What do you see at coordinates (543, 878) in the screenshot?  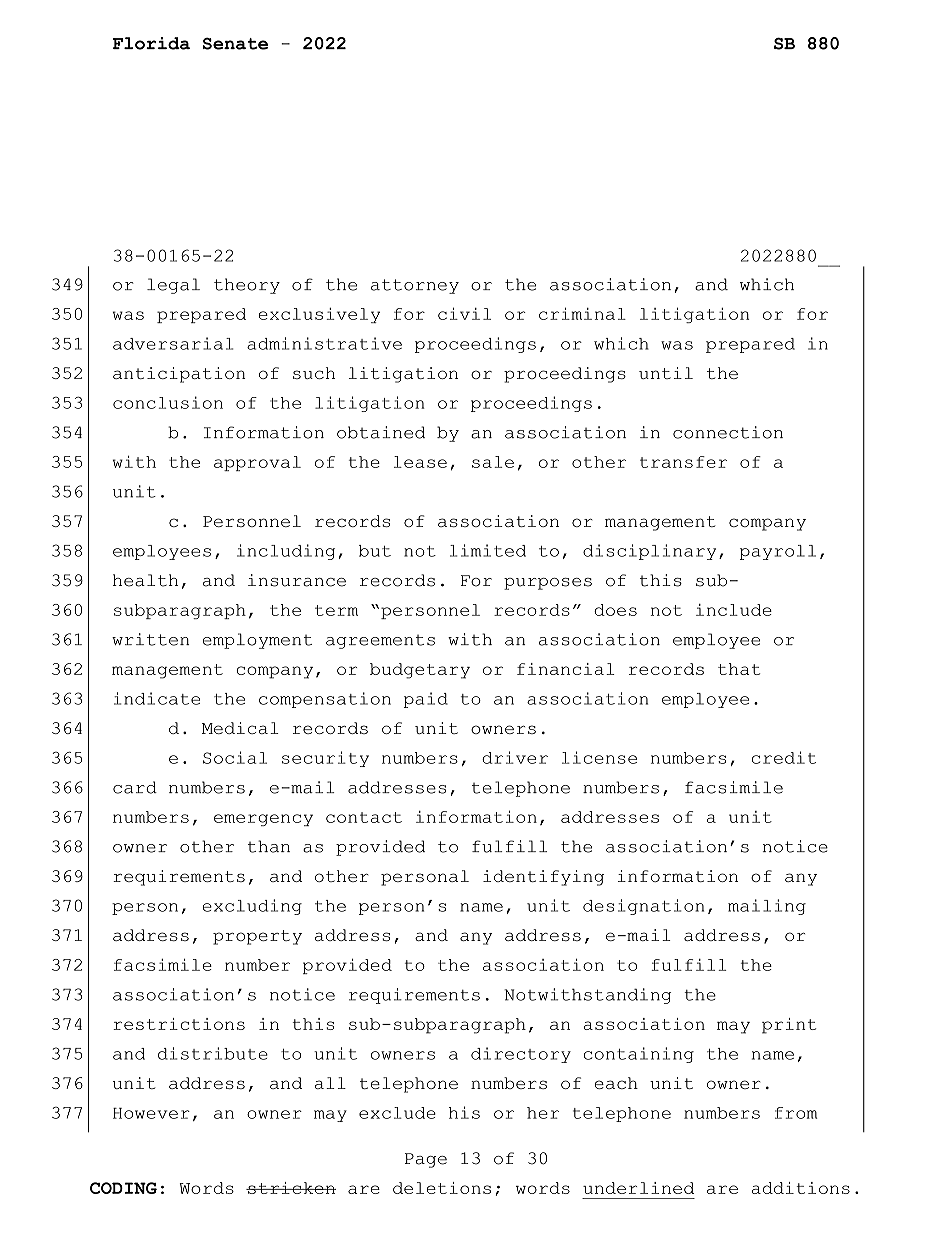 I see `identifying` at bounding box center [543, 878].
